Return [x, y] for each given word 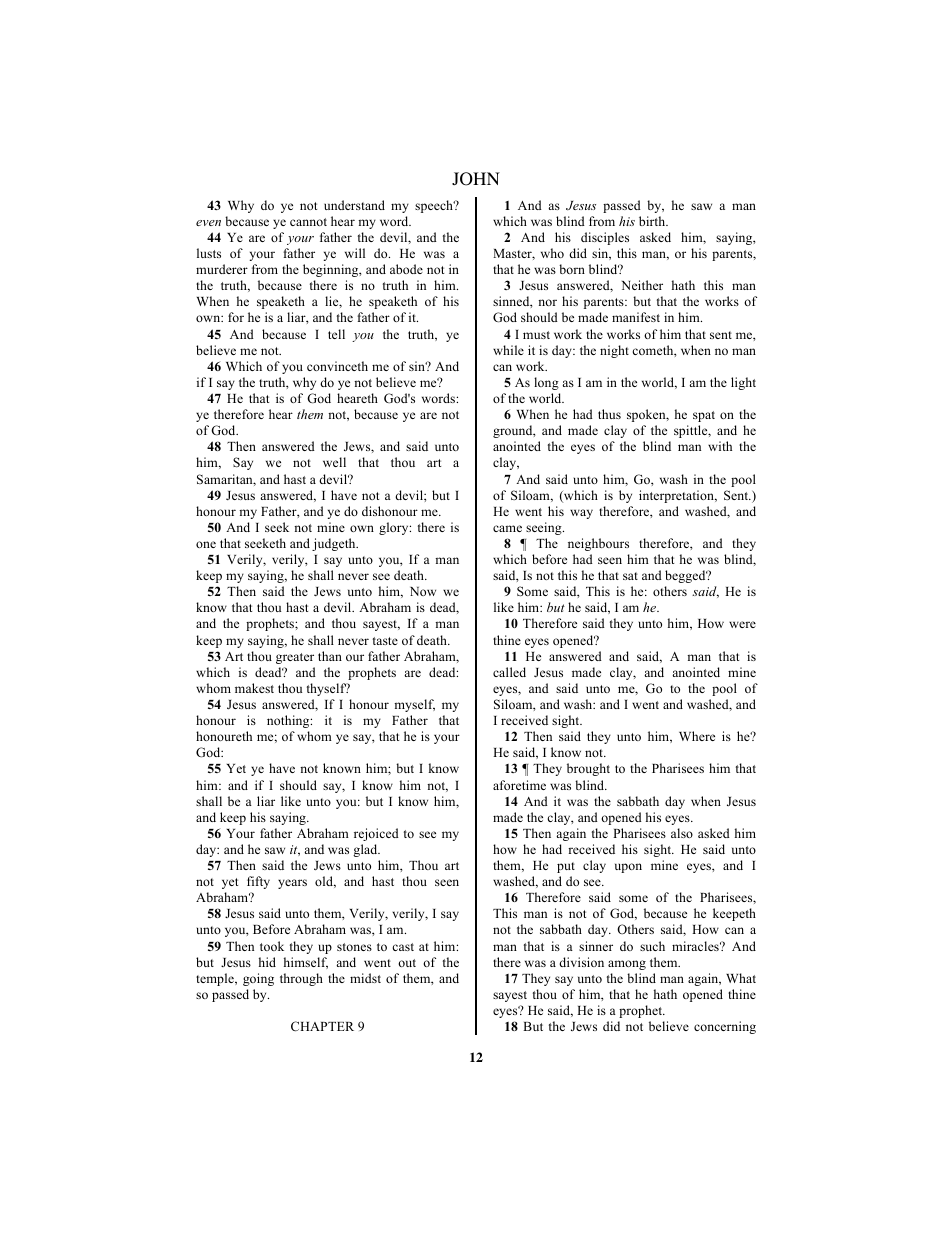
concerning [725, 1027]
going [258, 979]
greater [295, 658]
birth [653, 221]
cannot [308, 222]
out [407, 963]
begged [686, 576]
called [509, 672]
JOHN [476, 179]
